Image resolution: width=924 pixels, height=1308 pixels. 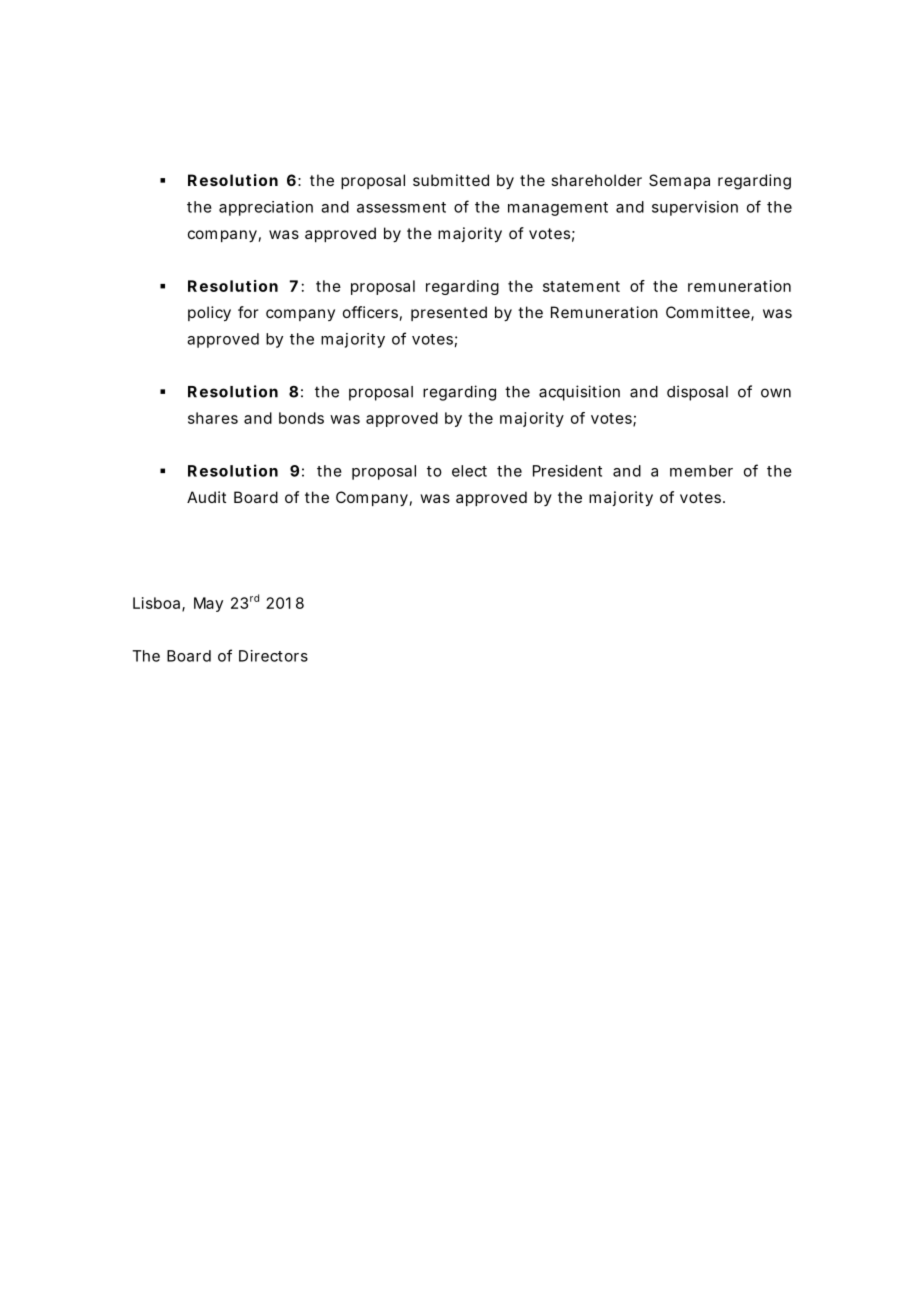 I want to click on supervision, so click(x=695, y=208).
